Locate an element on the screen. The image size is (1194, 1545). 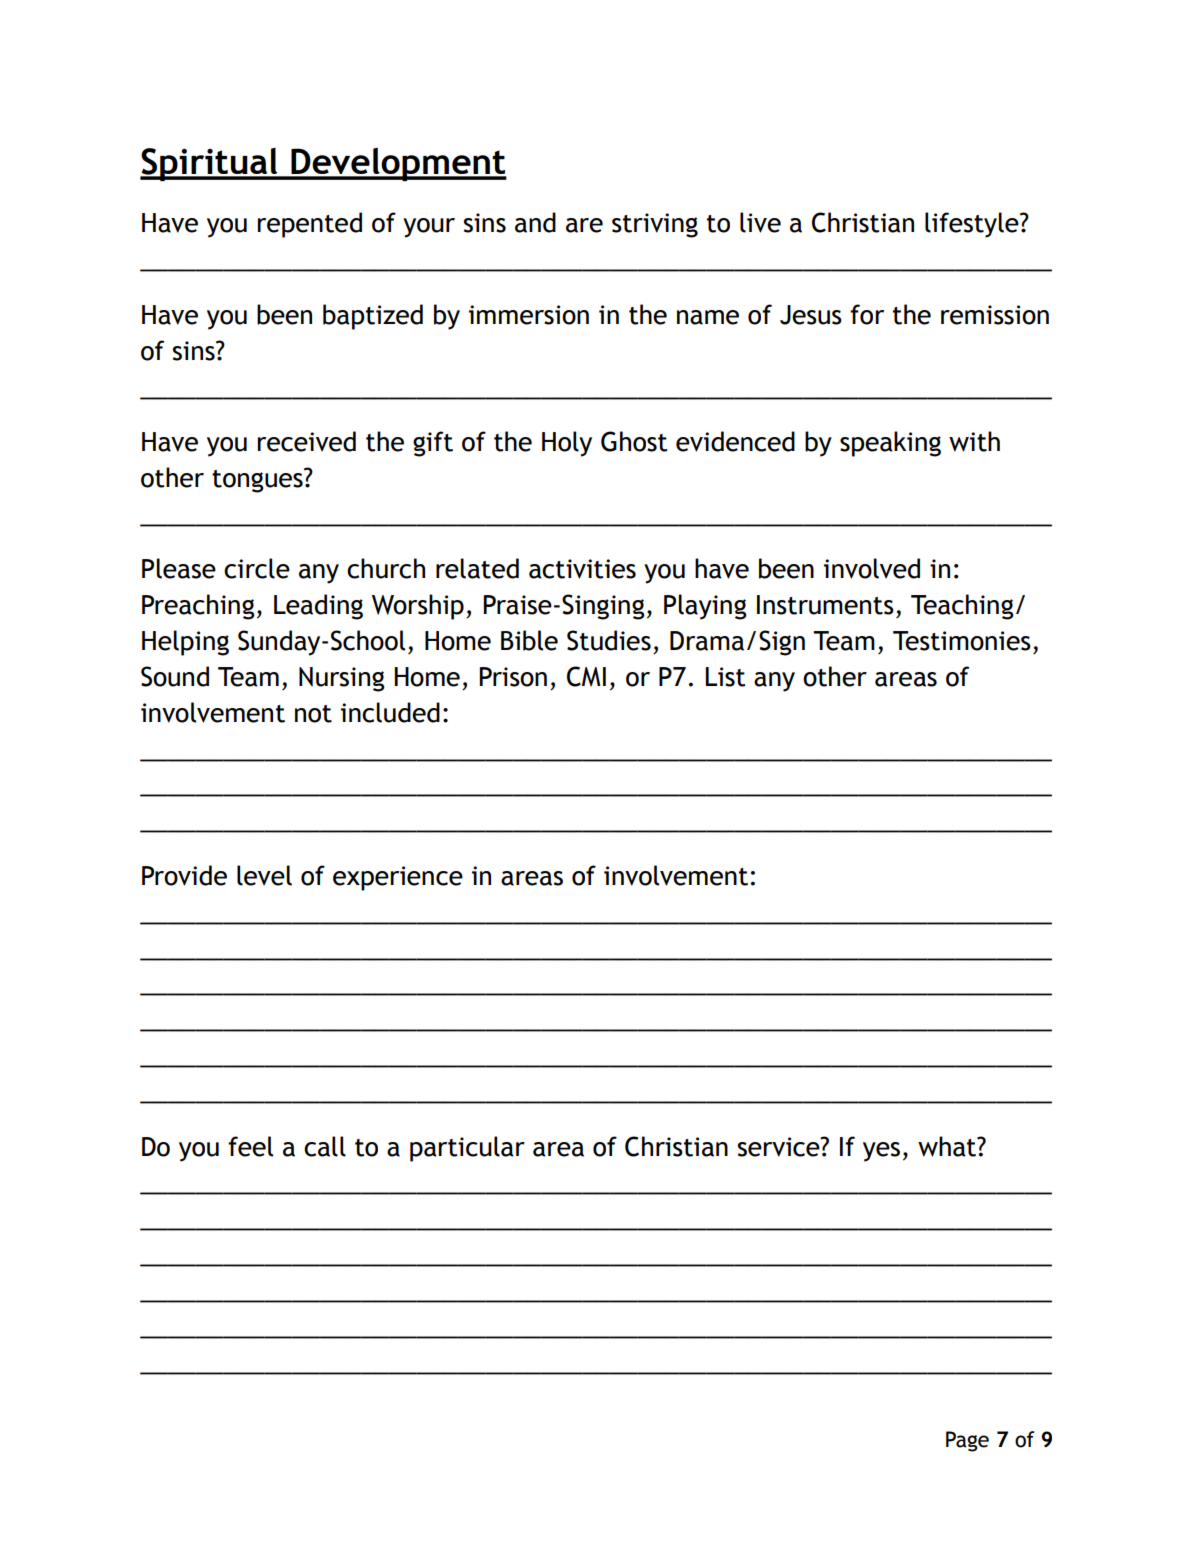
activities is located at coordinates (582, 569).
